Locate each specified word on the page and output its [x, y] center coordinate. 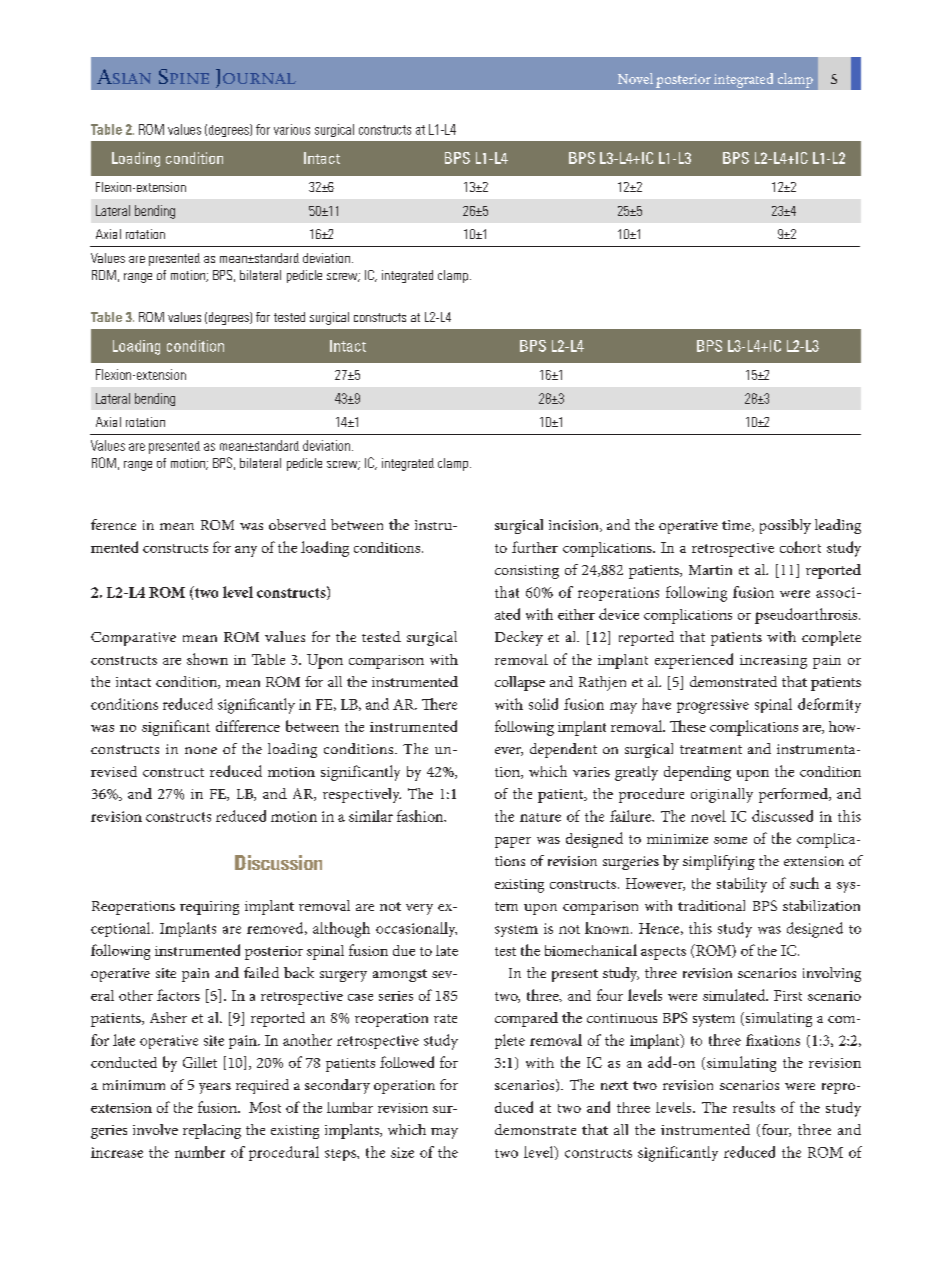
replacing [212, 1131]
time [737, 526]
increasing [773, 662]
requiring [209, 908]
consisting [527, 572]
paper [513, 842]
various [292, 129]
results [754, 1107]
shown [207, 659]
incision [575, 526]
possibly [785, 526]
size [402, 1152]
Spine [184, 76]
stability [742, 885]
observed [297, 524]
